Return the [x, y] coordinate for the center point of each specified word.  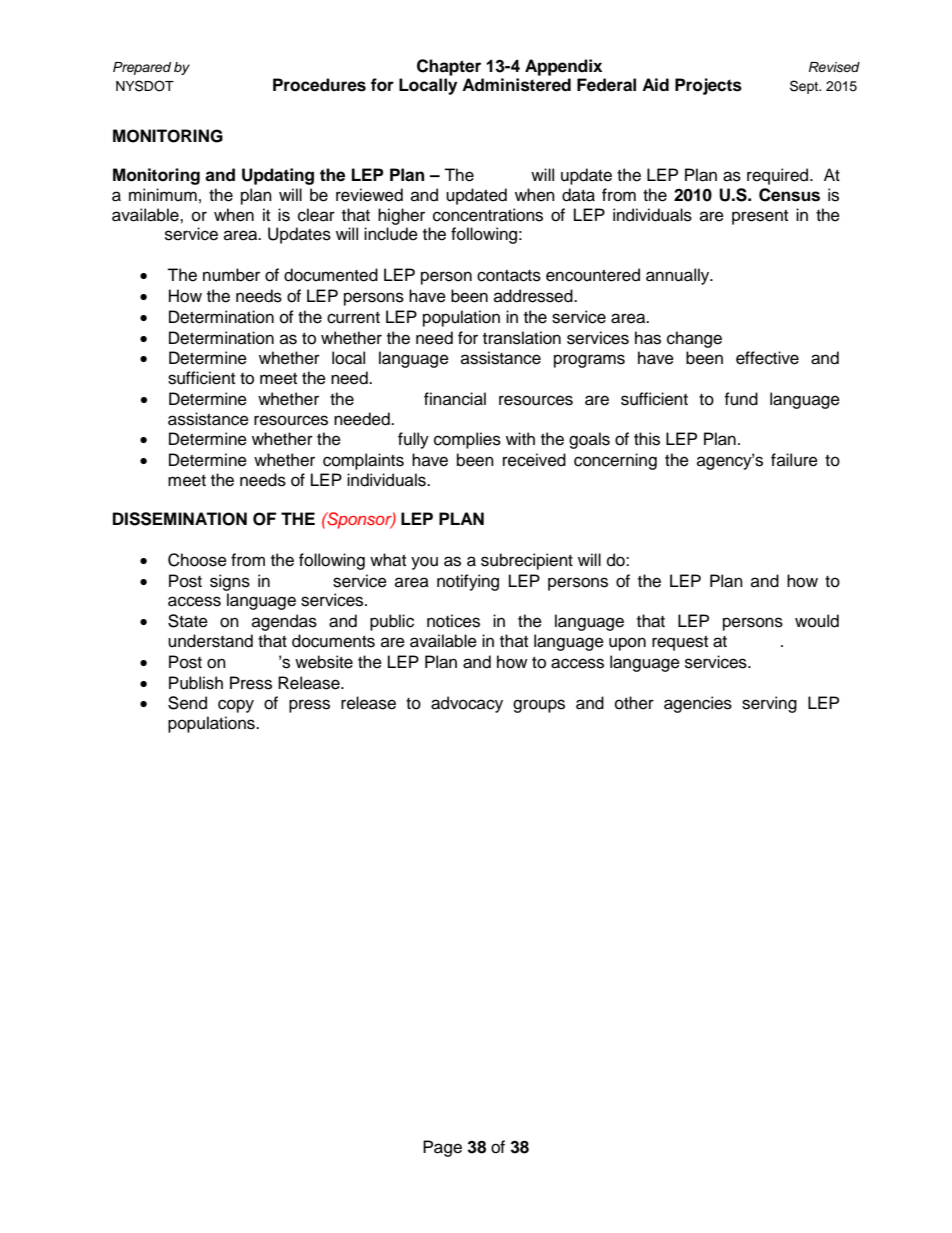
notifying [468, 582]
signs [230, 582]
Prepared [142, 68]
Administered [516, 85]
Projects [708, 86]
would [817, 621]
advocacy [467, 704]
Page [442, 1148]
